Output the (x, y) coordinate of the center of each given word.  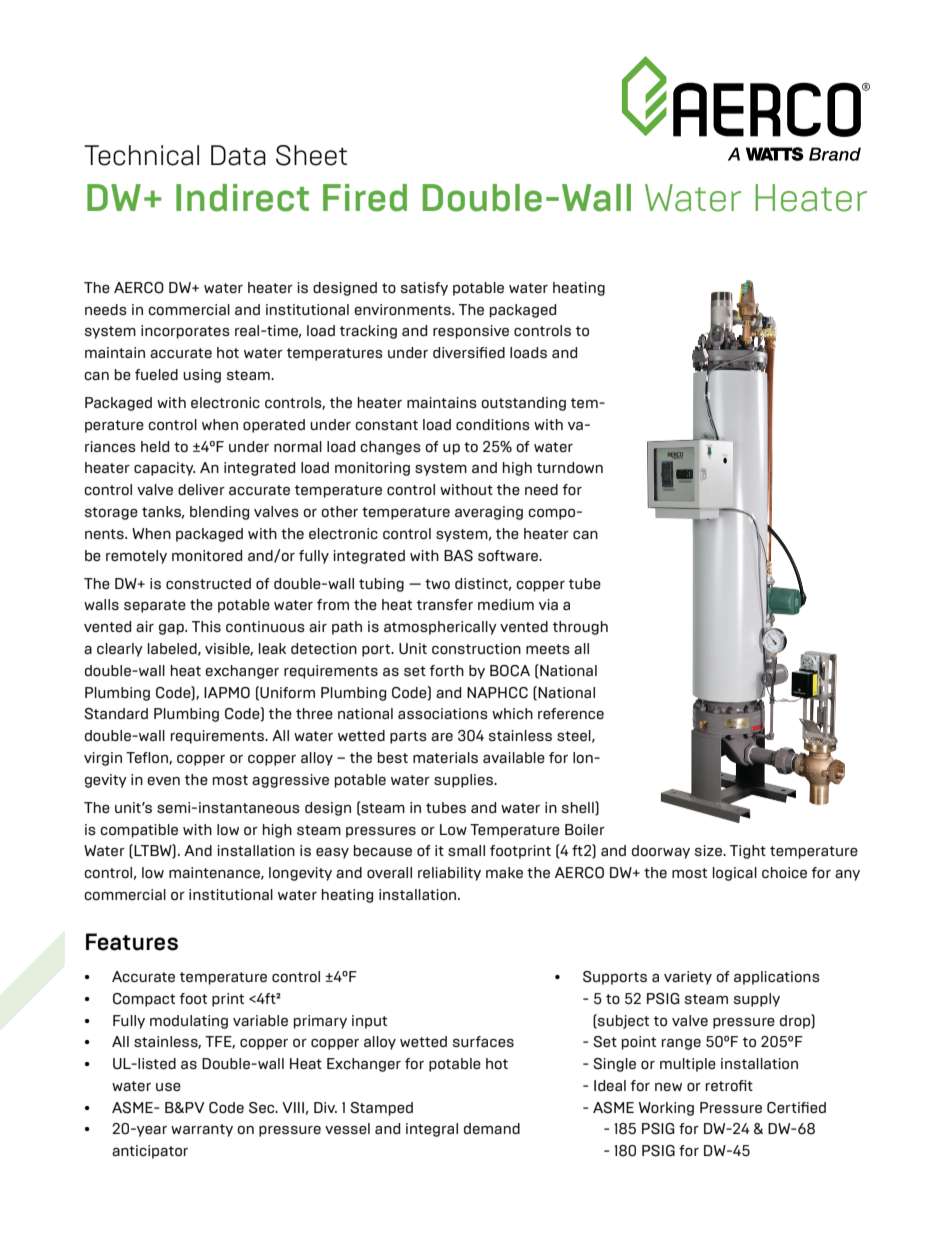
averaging (489, 513)
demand (492, 1128)
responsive (471, 332)
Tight (748, 852)
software (509, 555)
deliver (201, 489)
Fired (365, 198)
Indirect (242, 198)
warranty (202, 1130)
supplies (464, 781)
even (164, 781)
